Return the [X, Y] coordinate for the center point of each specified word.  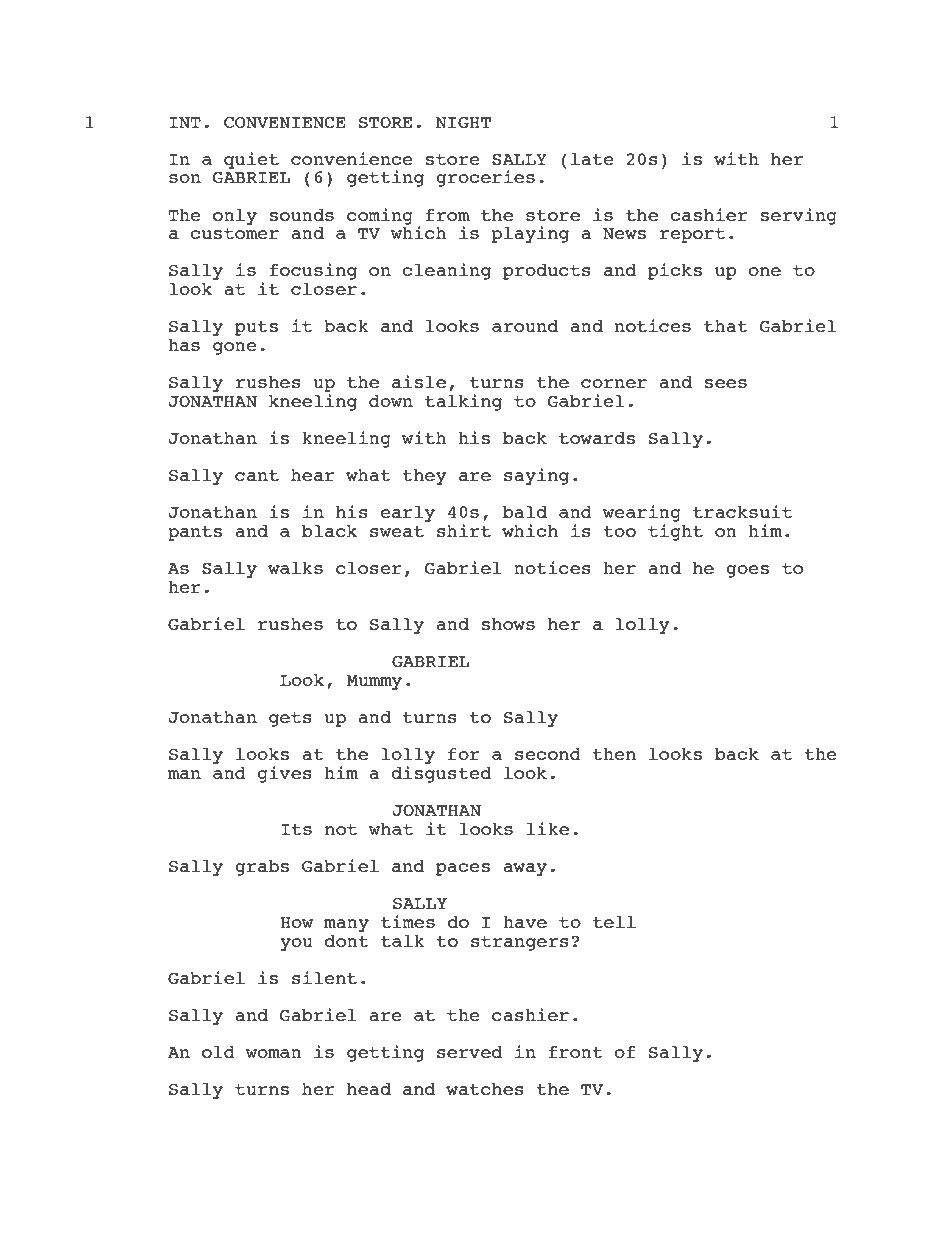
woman [273, 1053]
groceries [485, 178]
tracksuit [742, 511]
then [614, 754]
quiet [251, 160]
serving [799, 216]
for [464, 754]
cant [257, 475]
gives [285, 774]
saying [536, 476]
